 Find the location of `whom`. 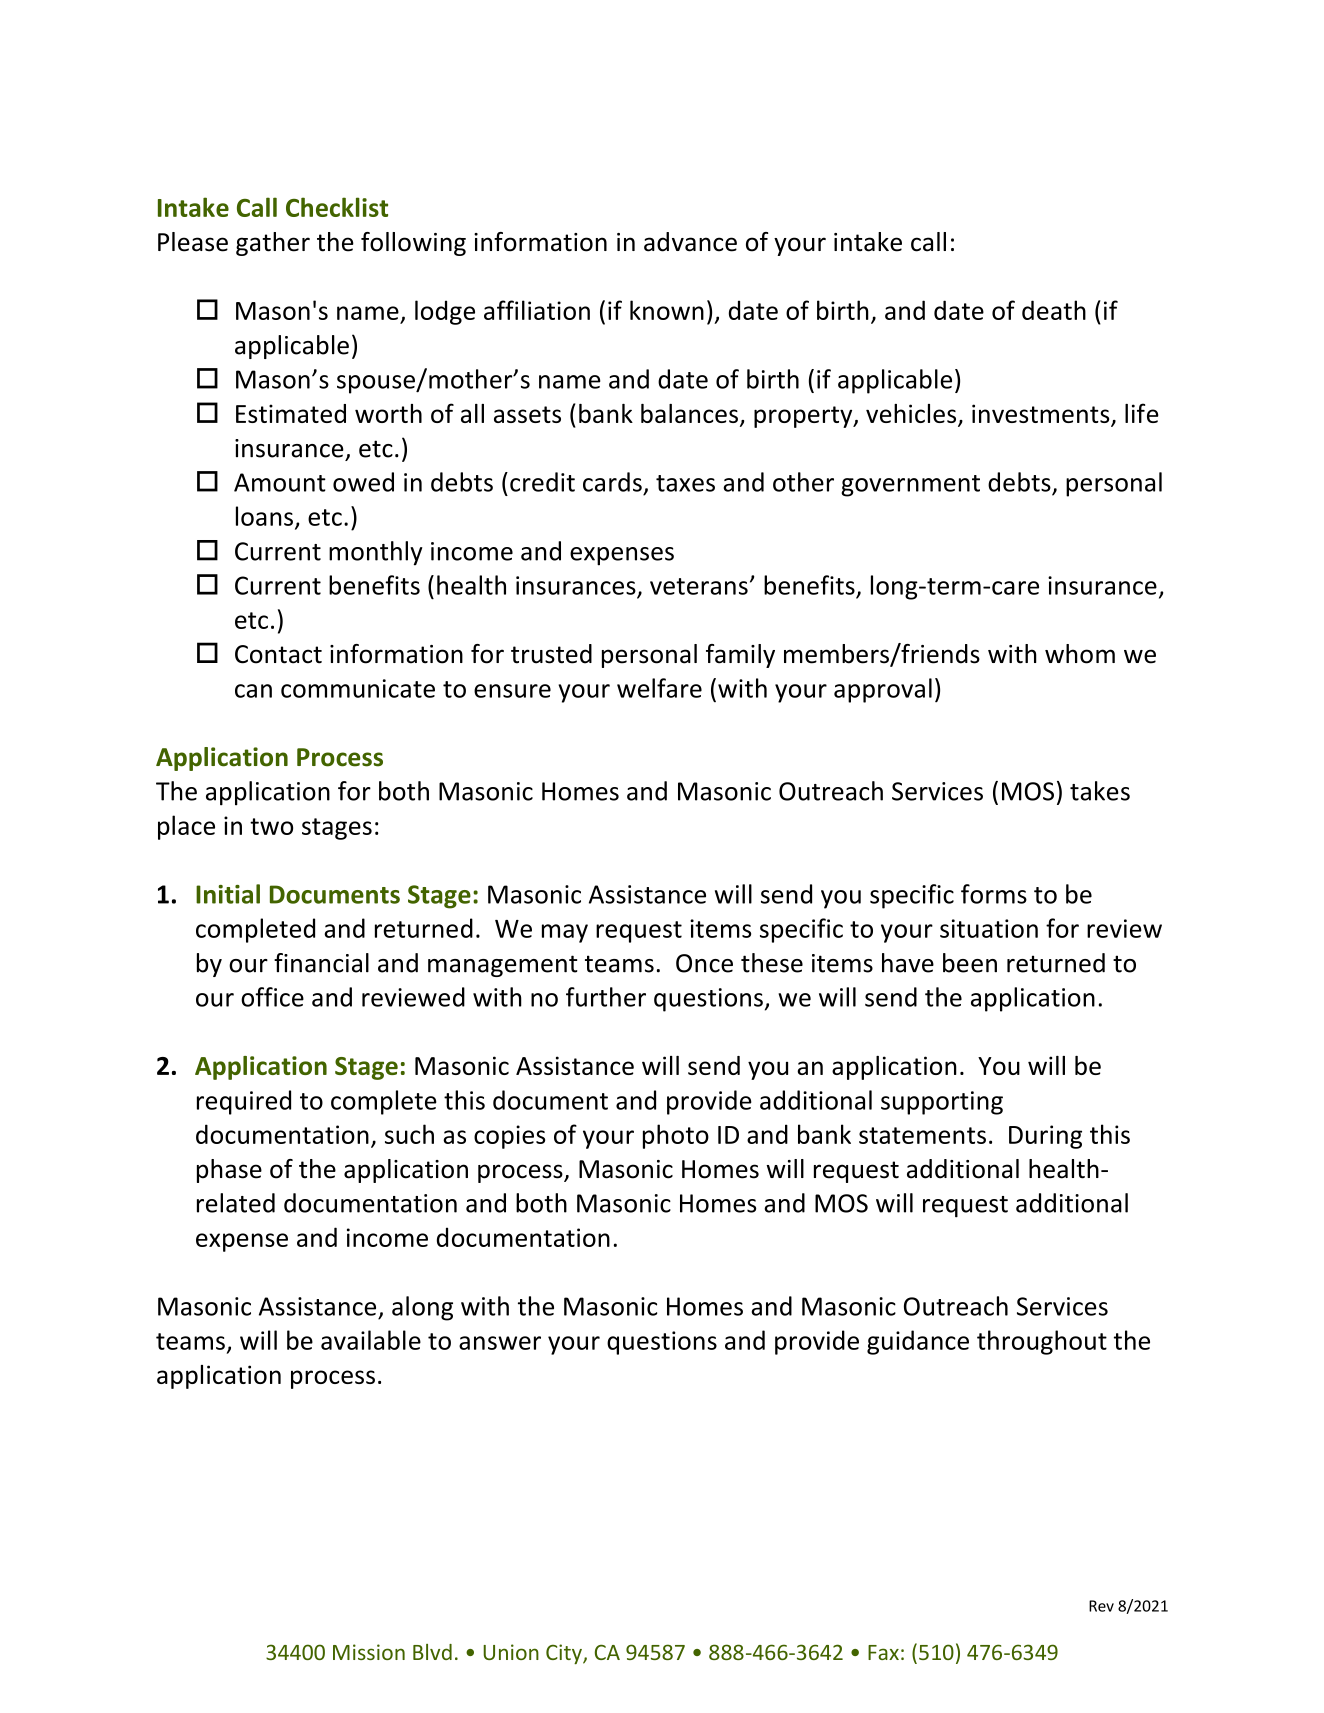

whom is located at coordinates (1080, 654).
